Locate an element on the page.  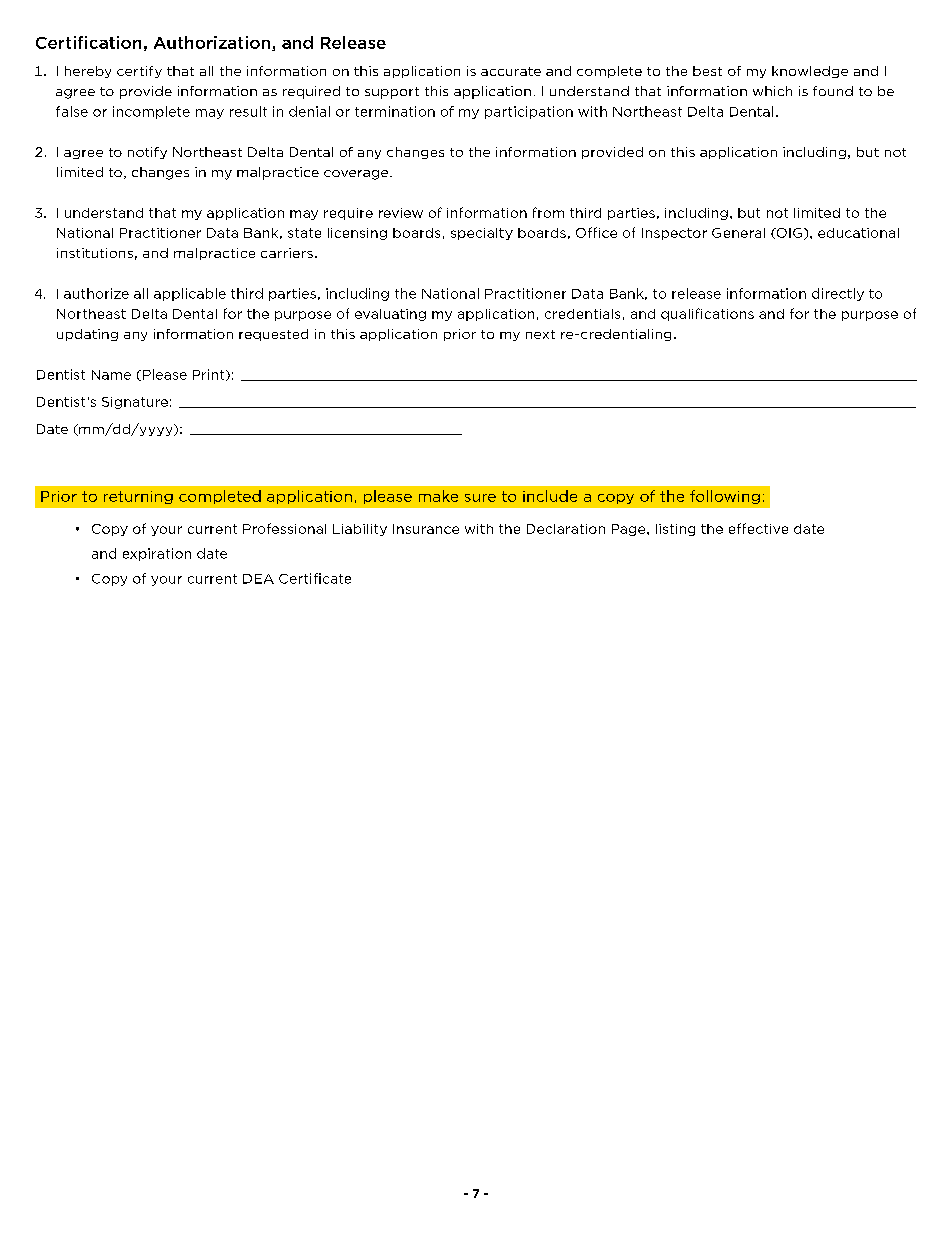
directly is located at coordinates (838, 294).
